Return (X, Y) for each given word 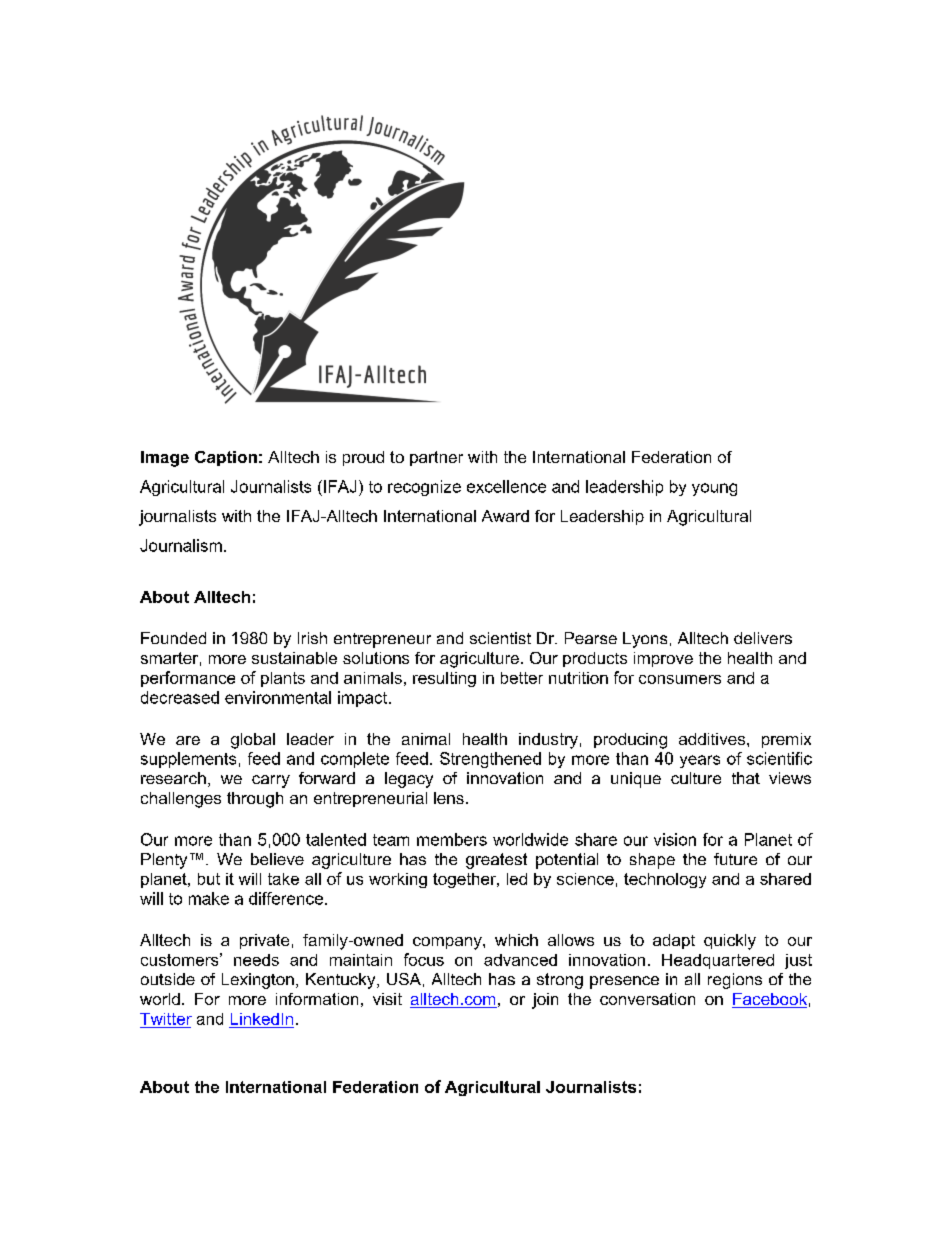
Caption (226, 458)
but (209, 879)
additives (713, 739)
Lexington (258, 981)
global (253, 741)
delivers (763, 638)
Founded (173, 638)
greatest (496, 861)
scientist (500, 638)
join (545, 1001)
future (735, 859)
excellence (506, 486)
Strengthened (490, 760)
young (714, 489)
